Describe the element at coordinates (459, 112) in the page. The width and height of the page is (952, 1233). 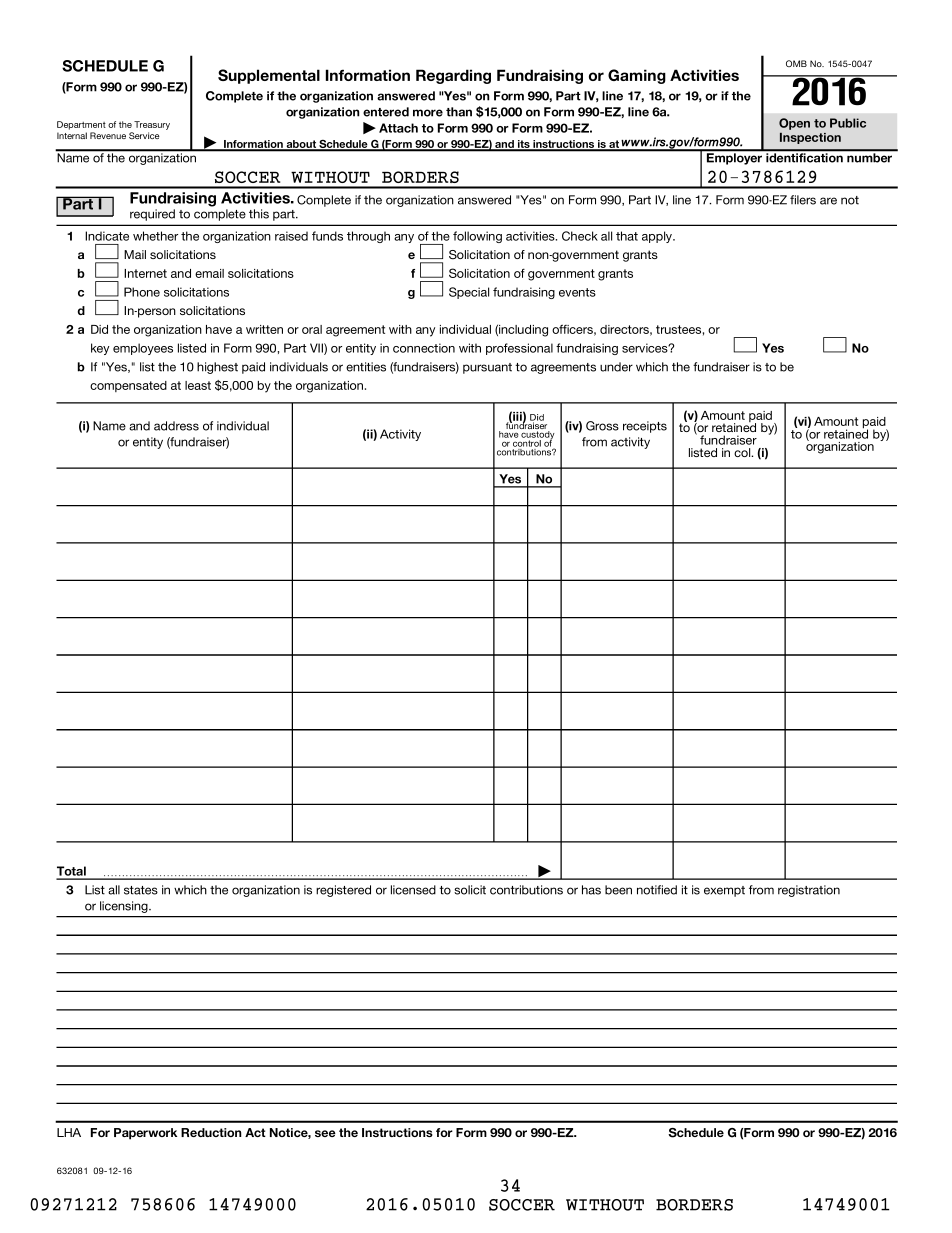
I see `than` at that location.
